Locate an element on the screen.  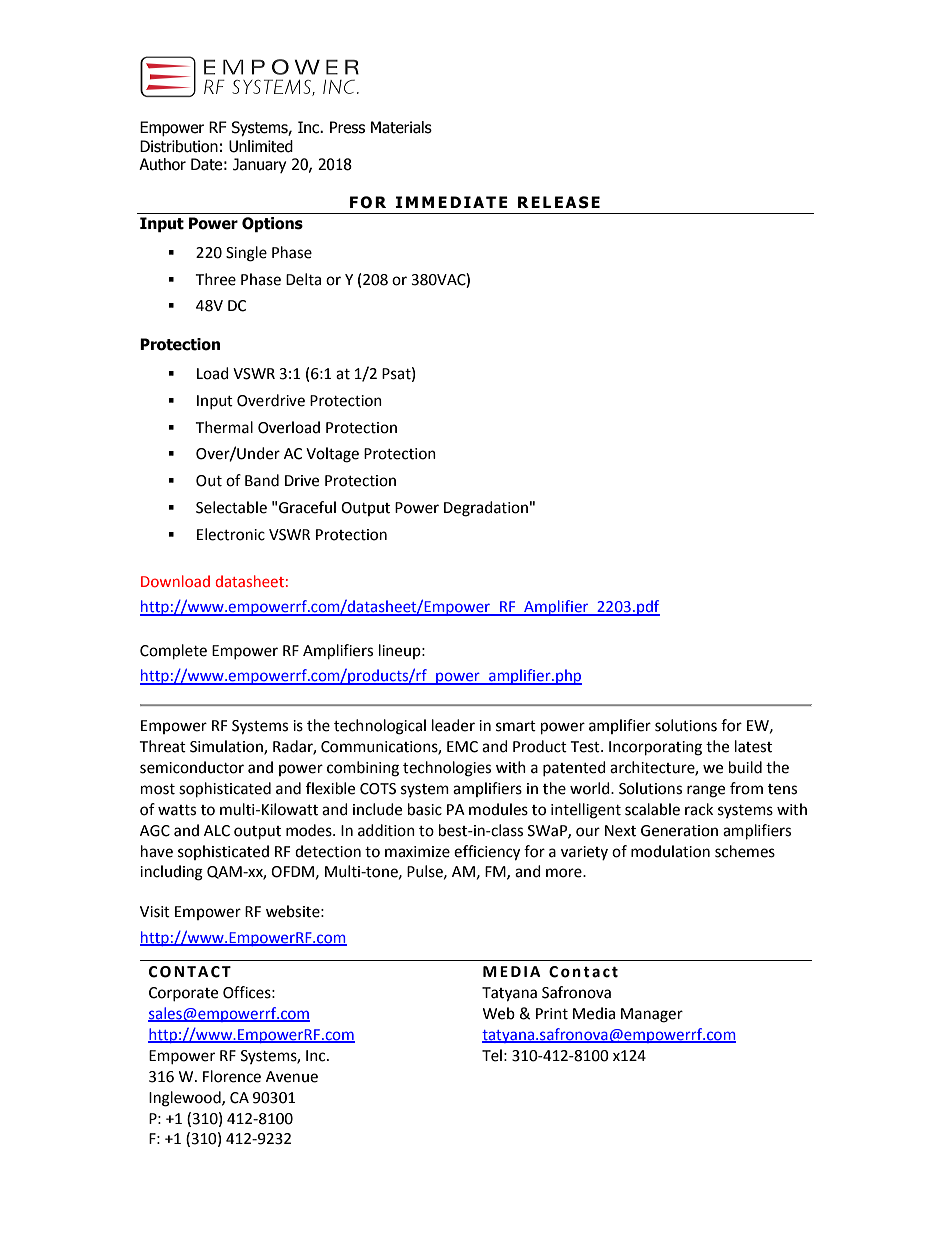
Thermal is located at coordinates (224, 427).
